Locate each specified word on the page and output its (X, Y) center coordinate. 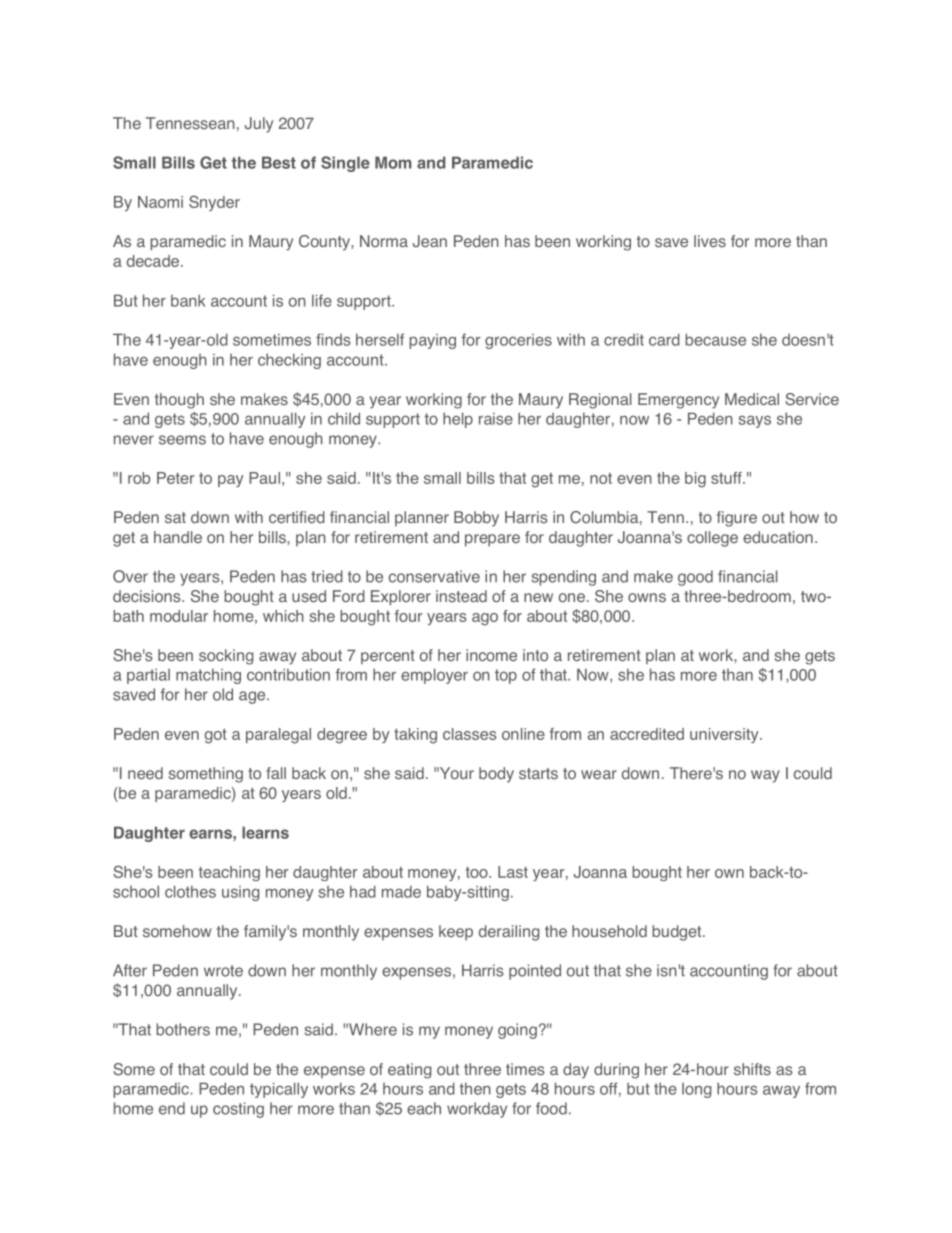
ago (485, 619)
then (475, 1088)
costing (238, 1110)
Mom (393, 162)
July (259, 125)
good (695, 578)
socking (226, 657)
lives (710, 241)
